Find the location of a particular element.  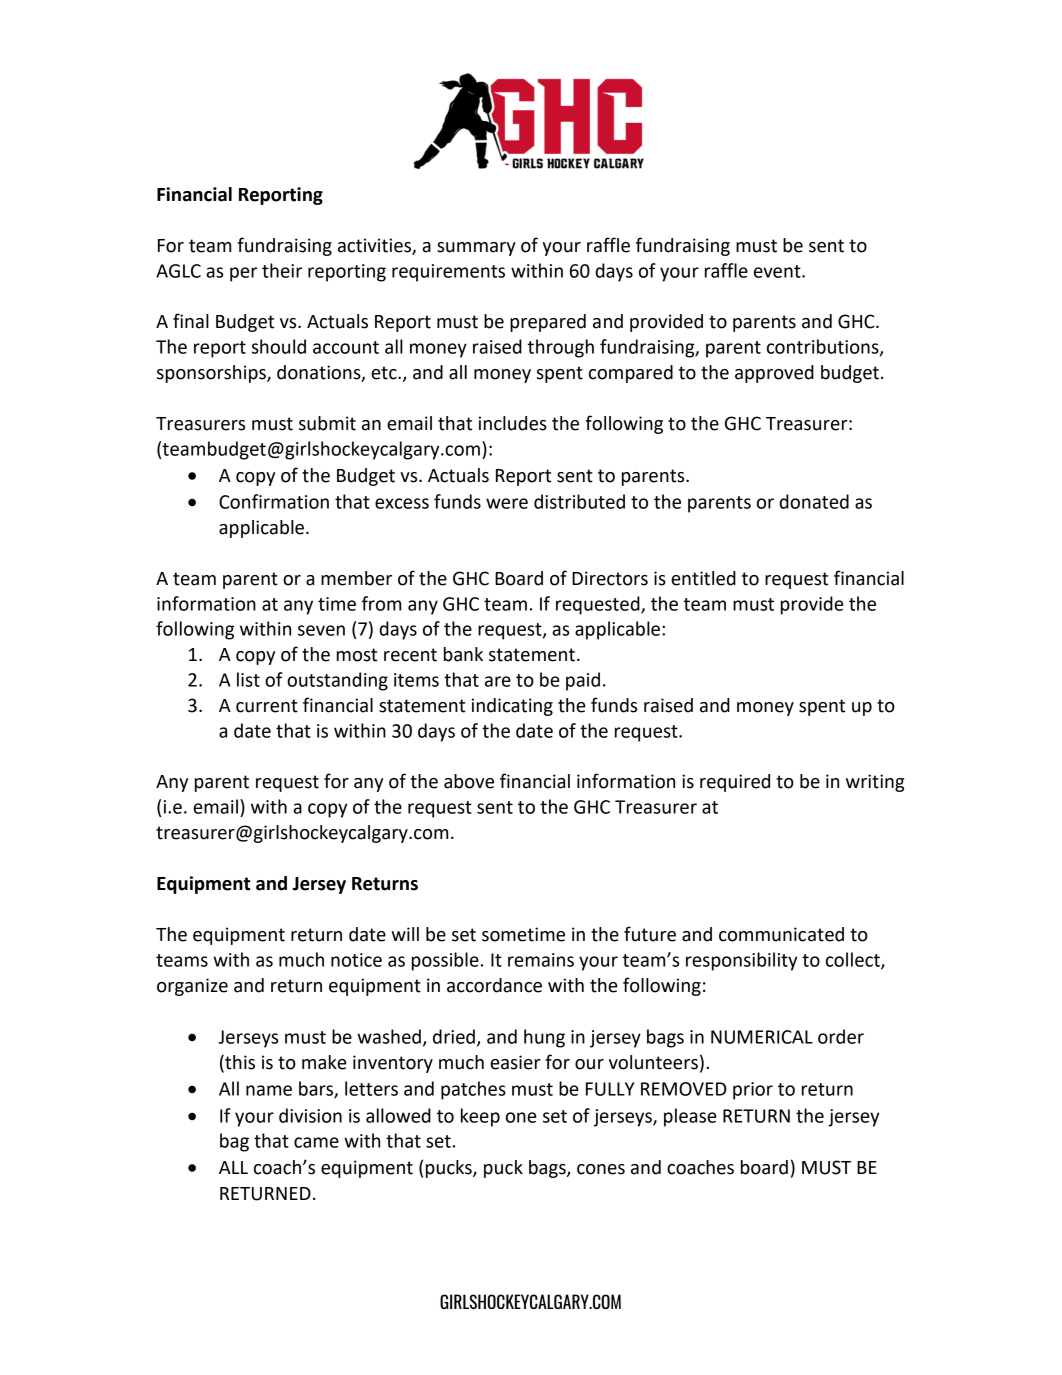

event is located at coordinates (778, 271).
